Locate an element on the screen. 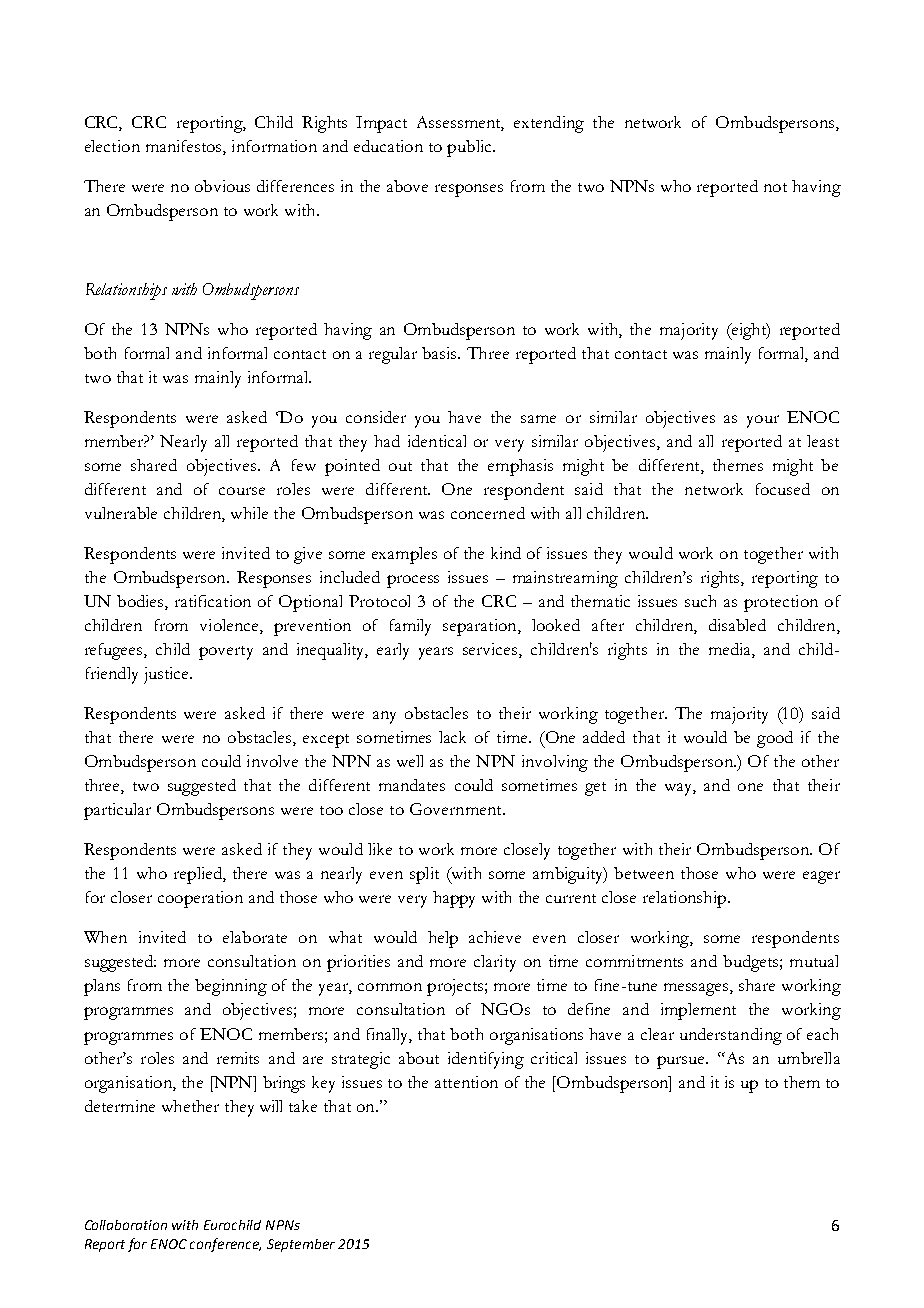 Image resolution: width=924 pixels, height=1308 pixels. justice is located at coordinates (167, 675).
